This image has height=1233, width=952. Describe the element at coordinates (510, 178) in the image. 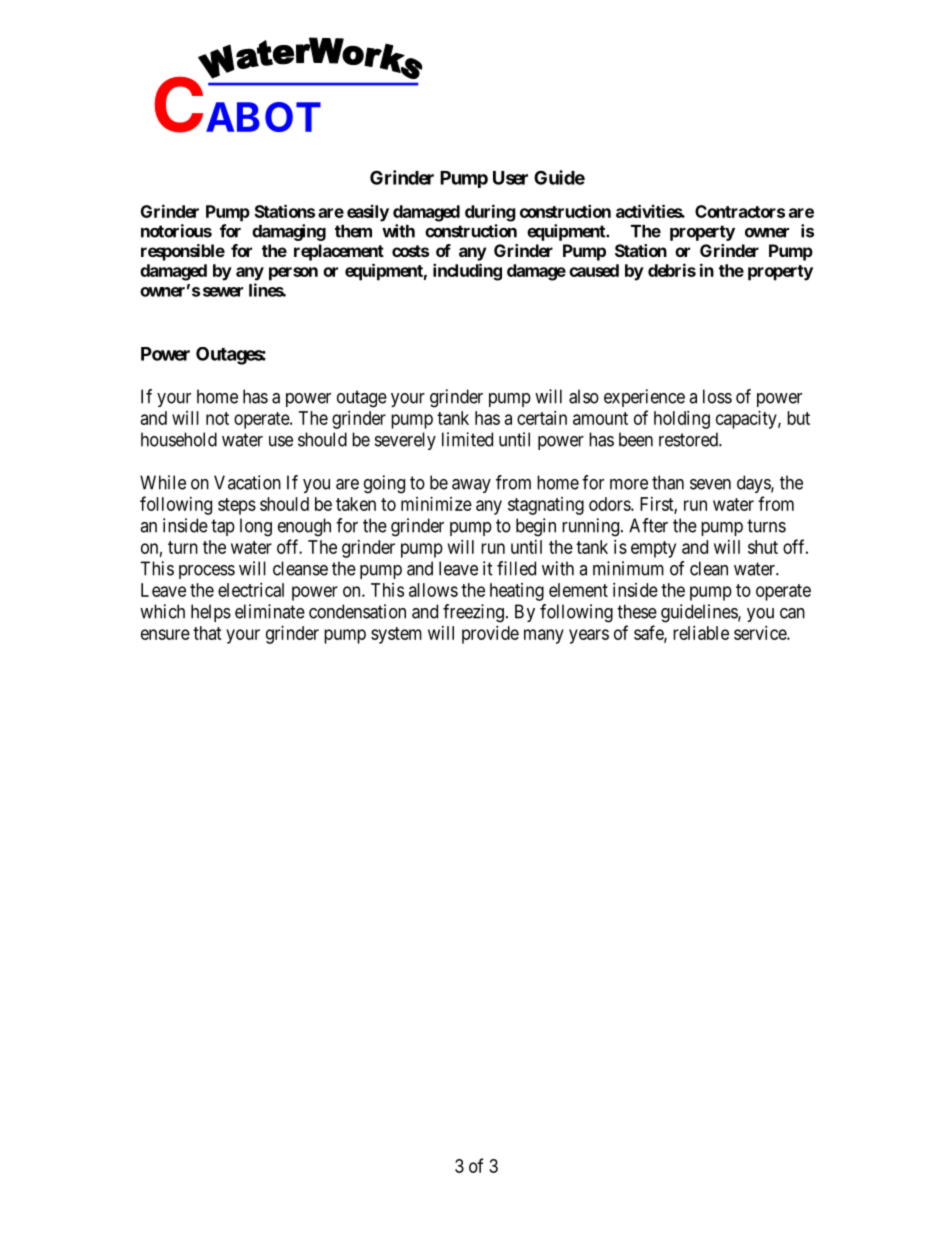

I see `User` at that location.
